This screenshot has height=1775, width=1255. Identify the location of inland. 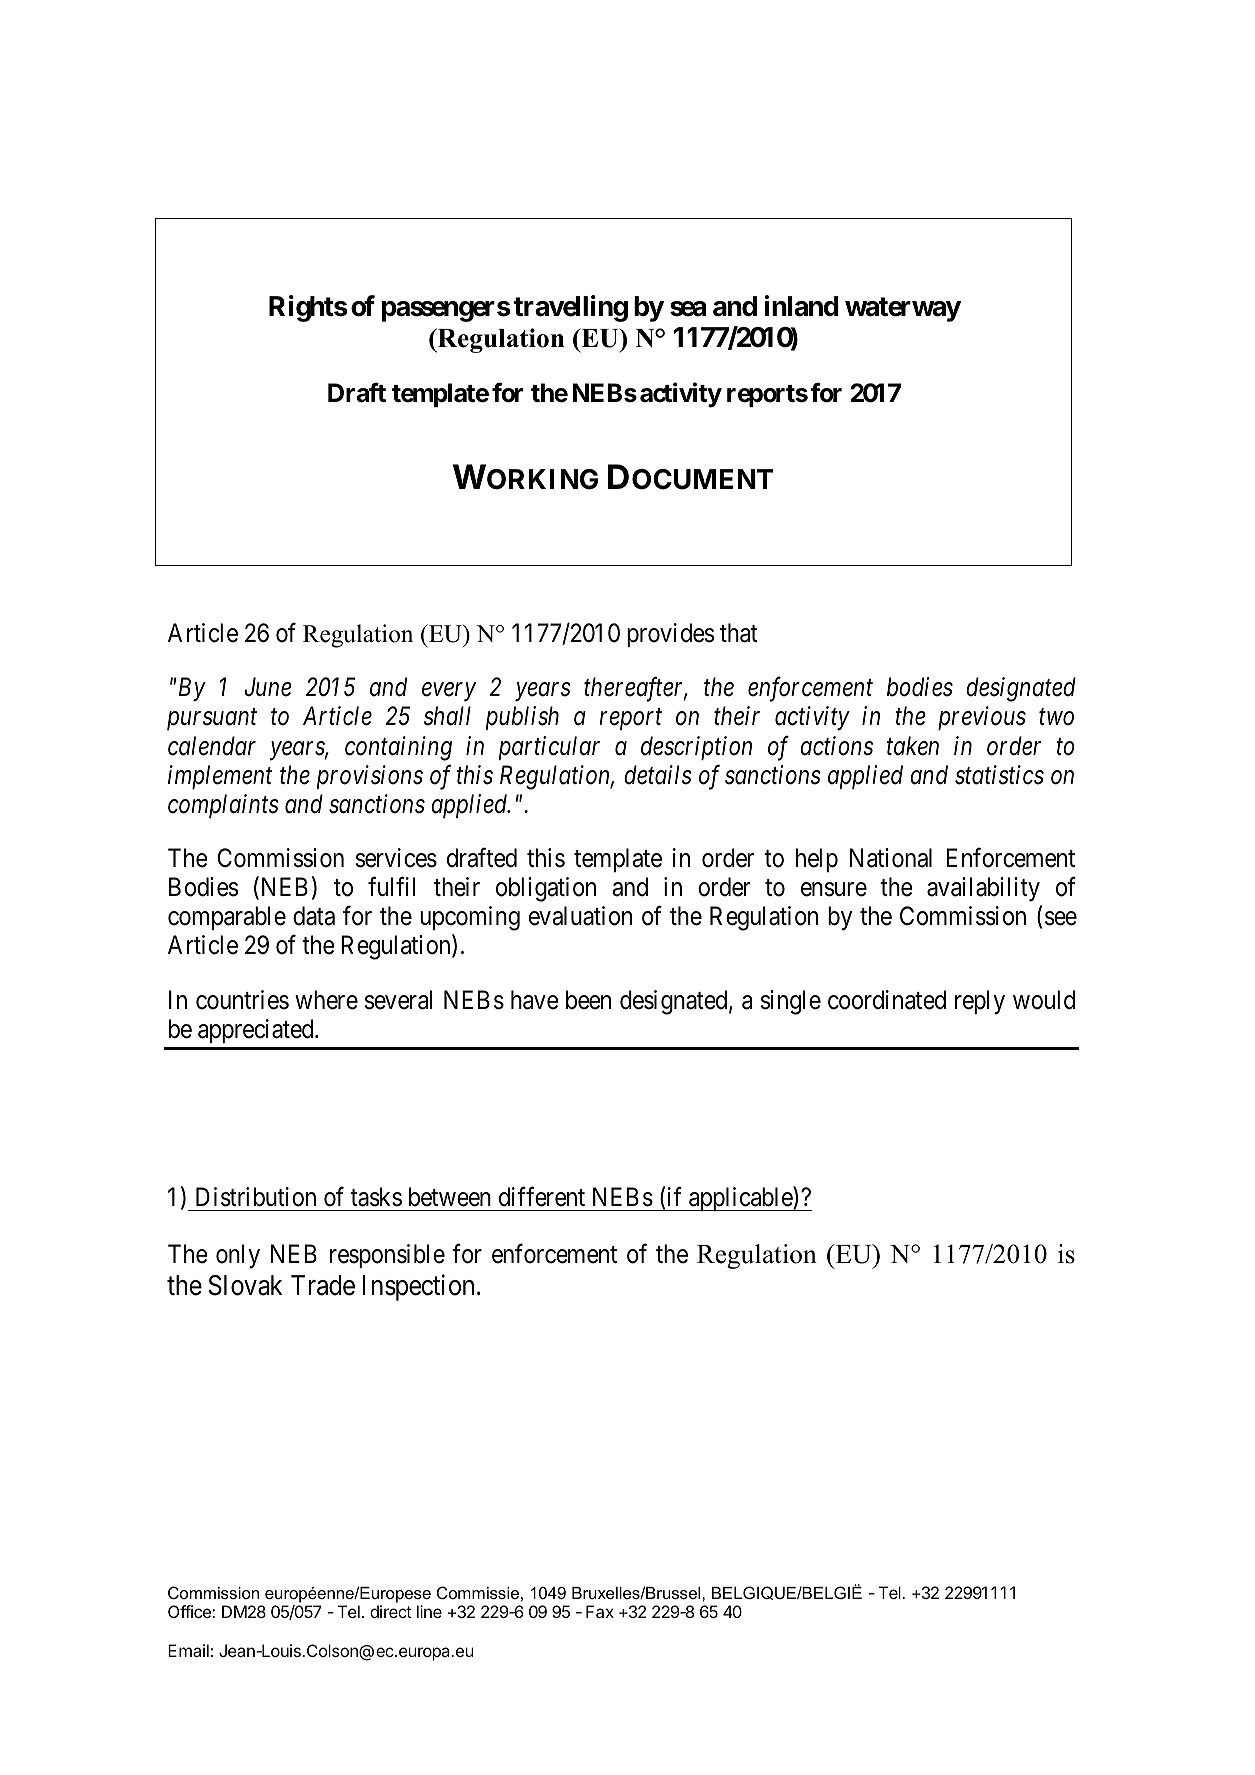
(802, 306).
